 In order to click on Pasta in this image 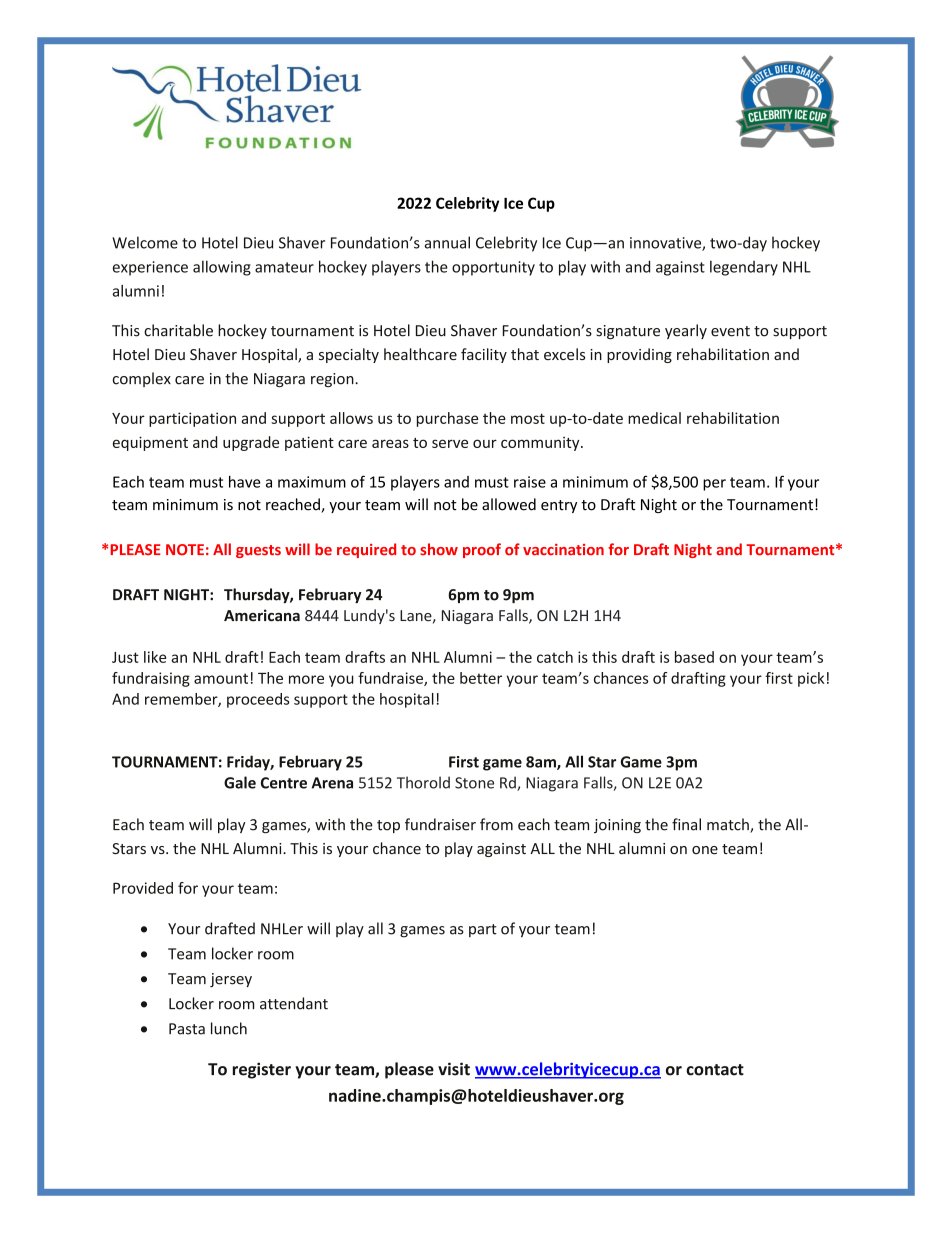, I will do `click(187, 1029)`.
